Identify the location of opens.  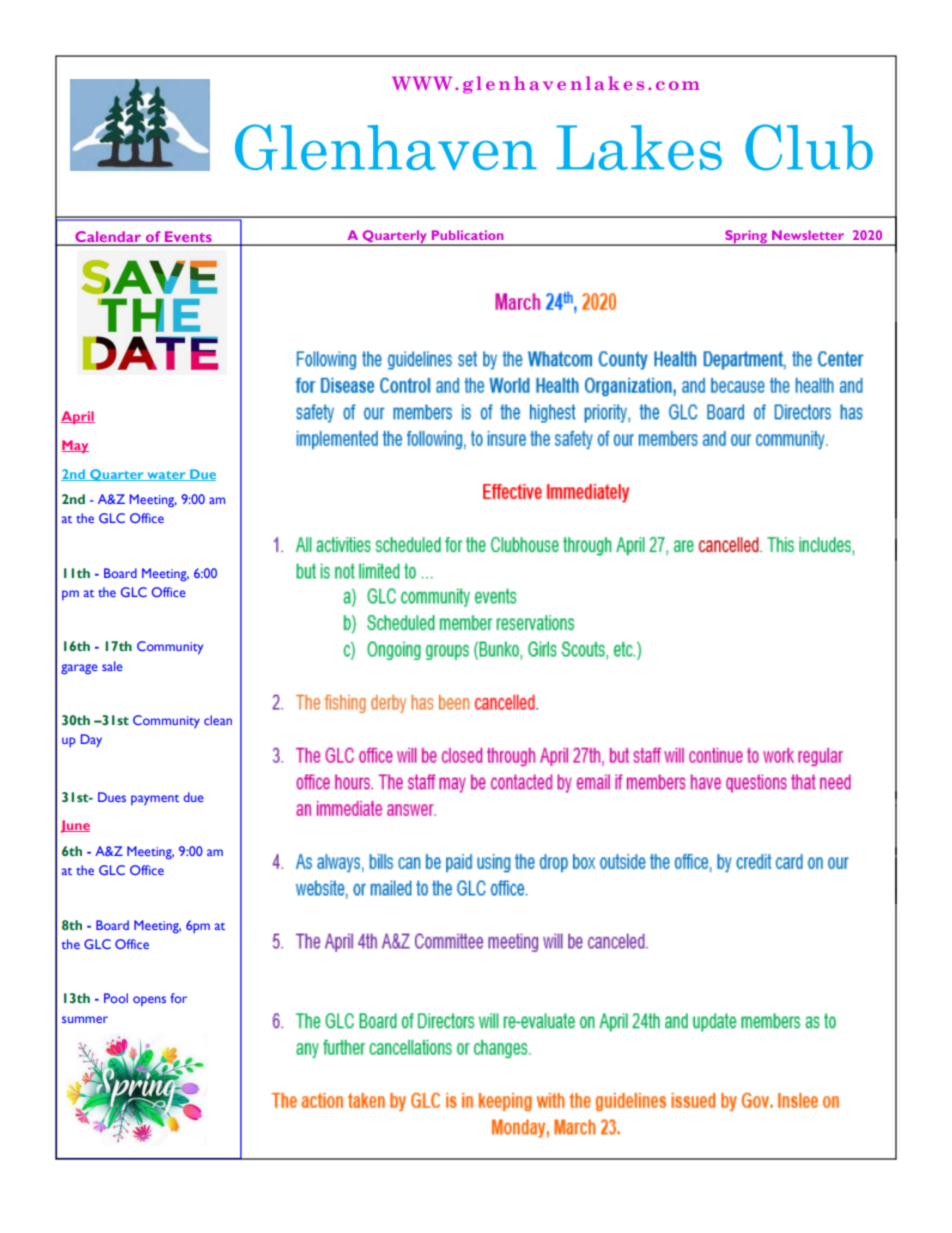
(149, 1001).
